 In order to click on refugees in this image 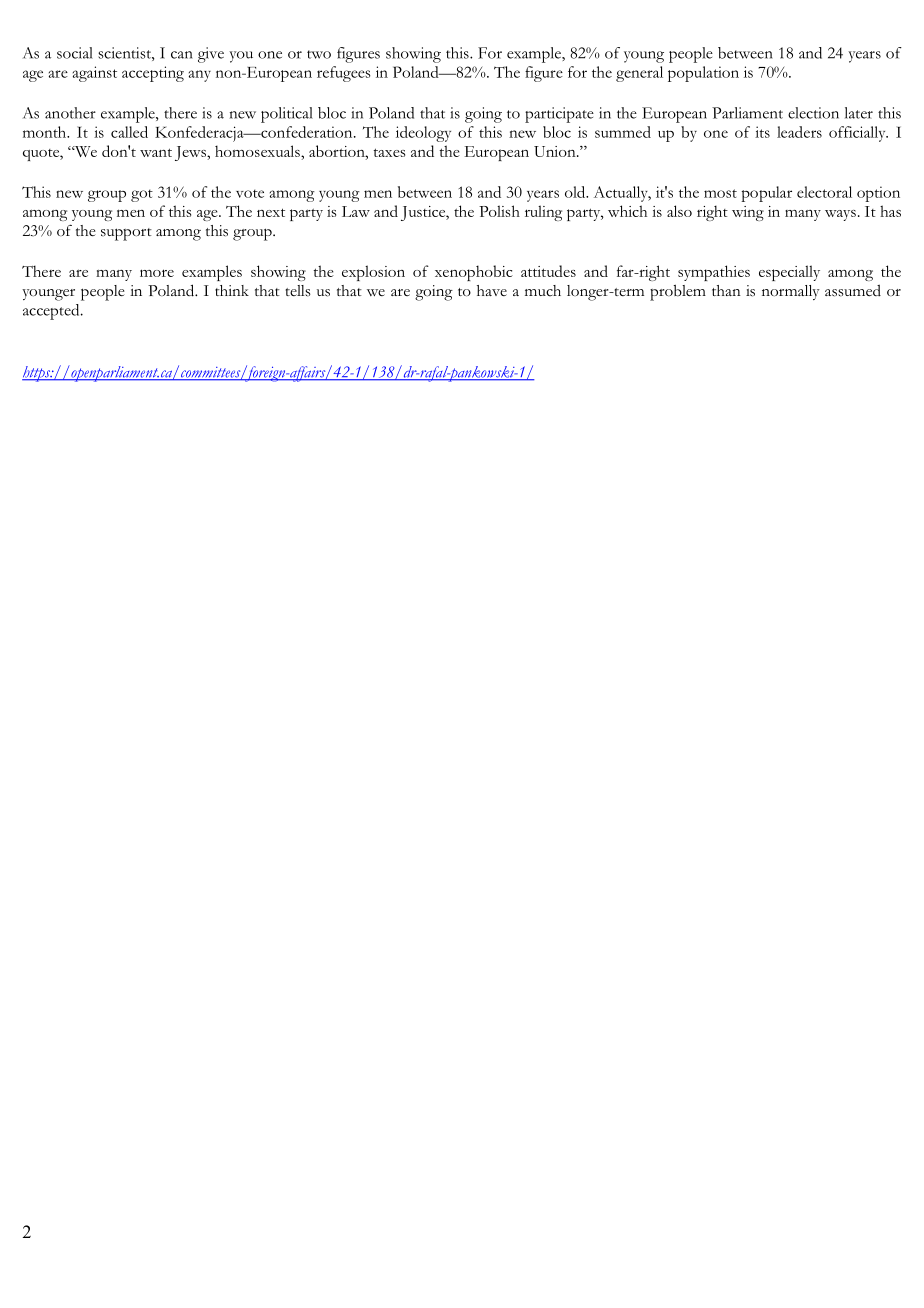, I will do `click(343, 74)`.
